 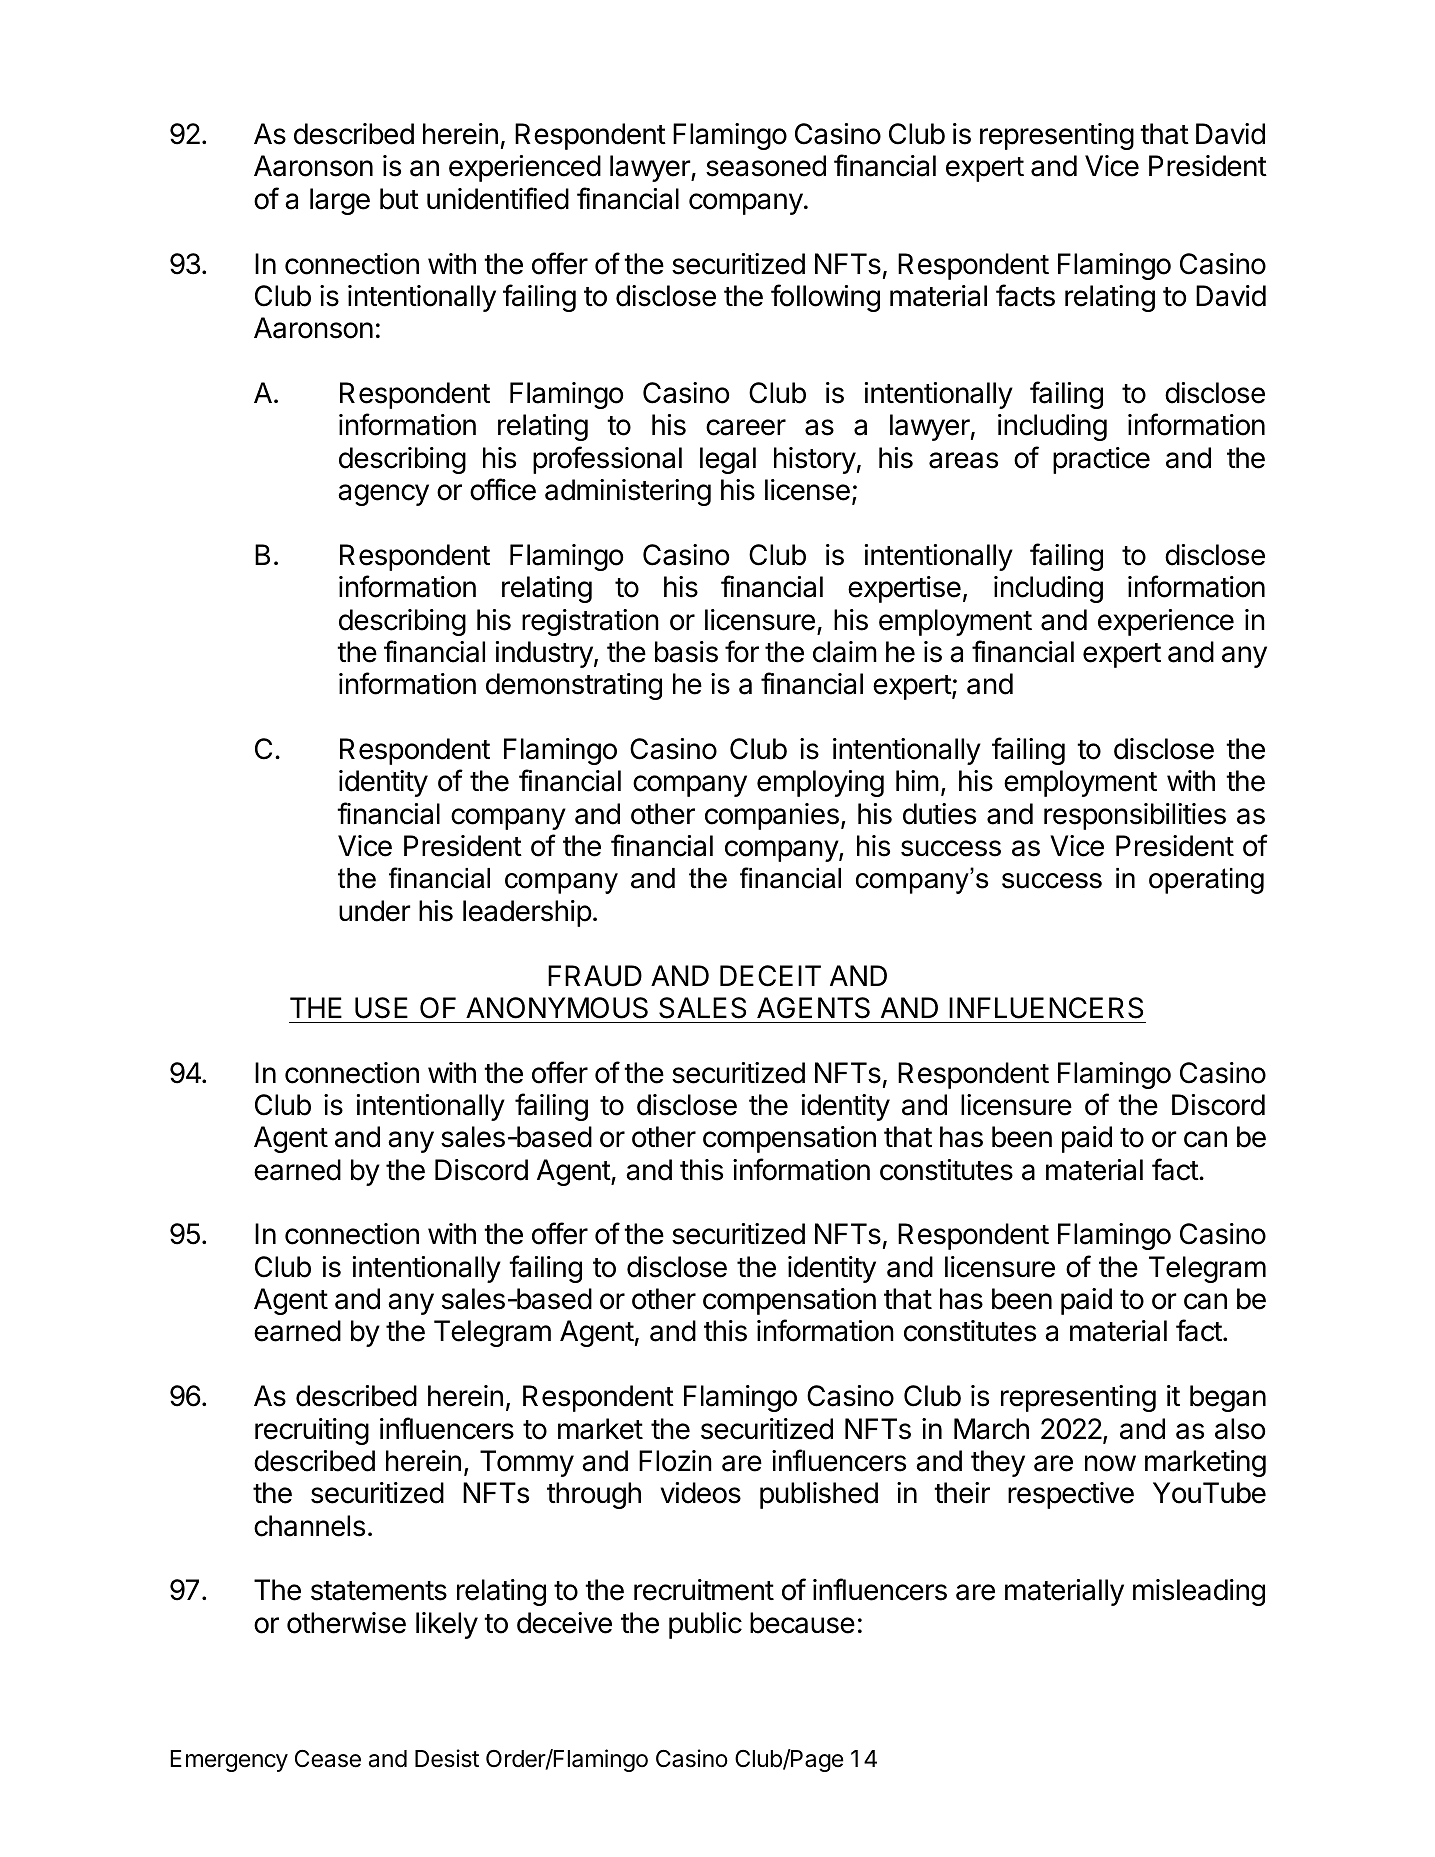 What do you see at coordinates (328, 1759) in the screenshot?
I see `Cease` at bounding box center [328, 1759].
